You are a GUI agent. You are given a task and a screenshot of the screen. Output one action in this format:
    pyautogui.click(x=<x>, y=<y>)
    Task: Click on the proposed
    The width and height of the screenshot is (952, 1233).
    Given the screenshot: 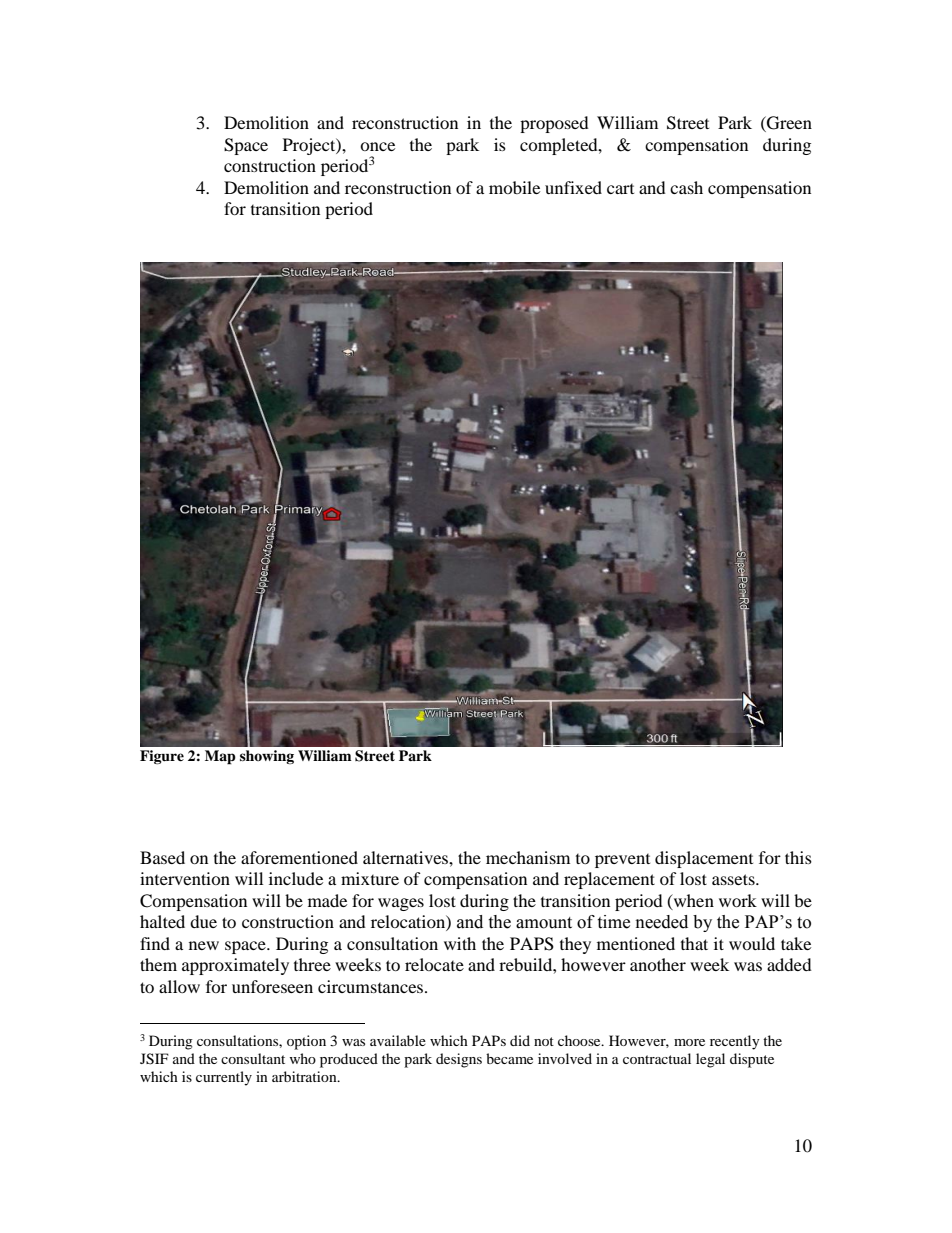 What is the action you would take?
    pyautogui.click(x=554, y=124)
